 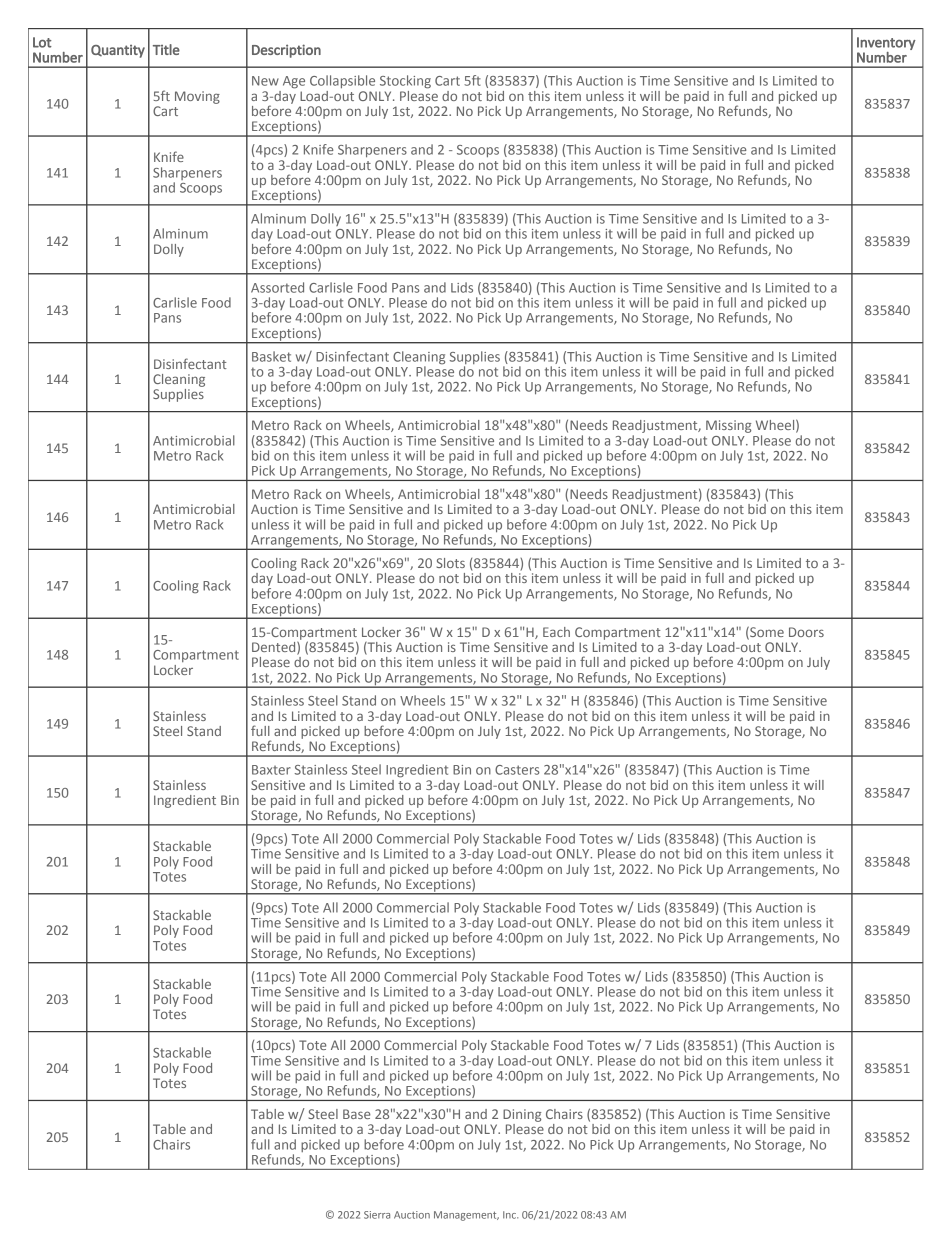 I want to click on Dining, so click(x=522, y=1115).
